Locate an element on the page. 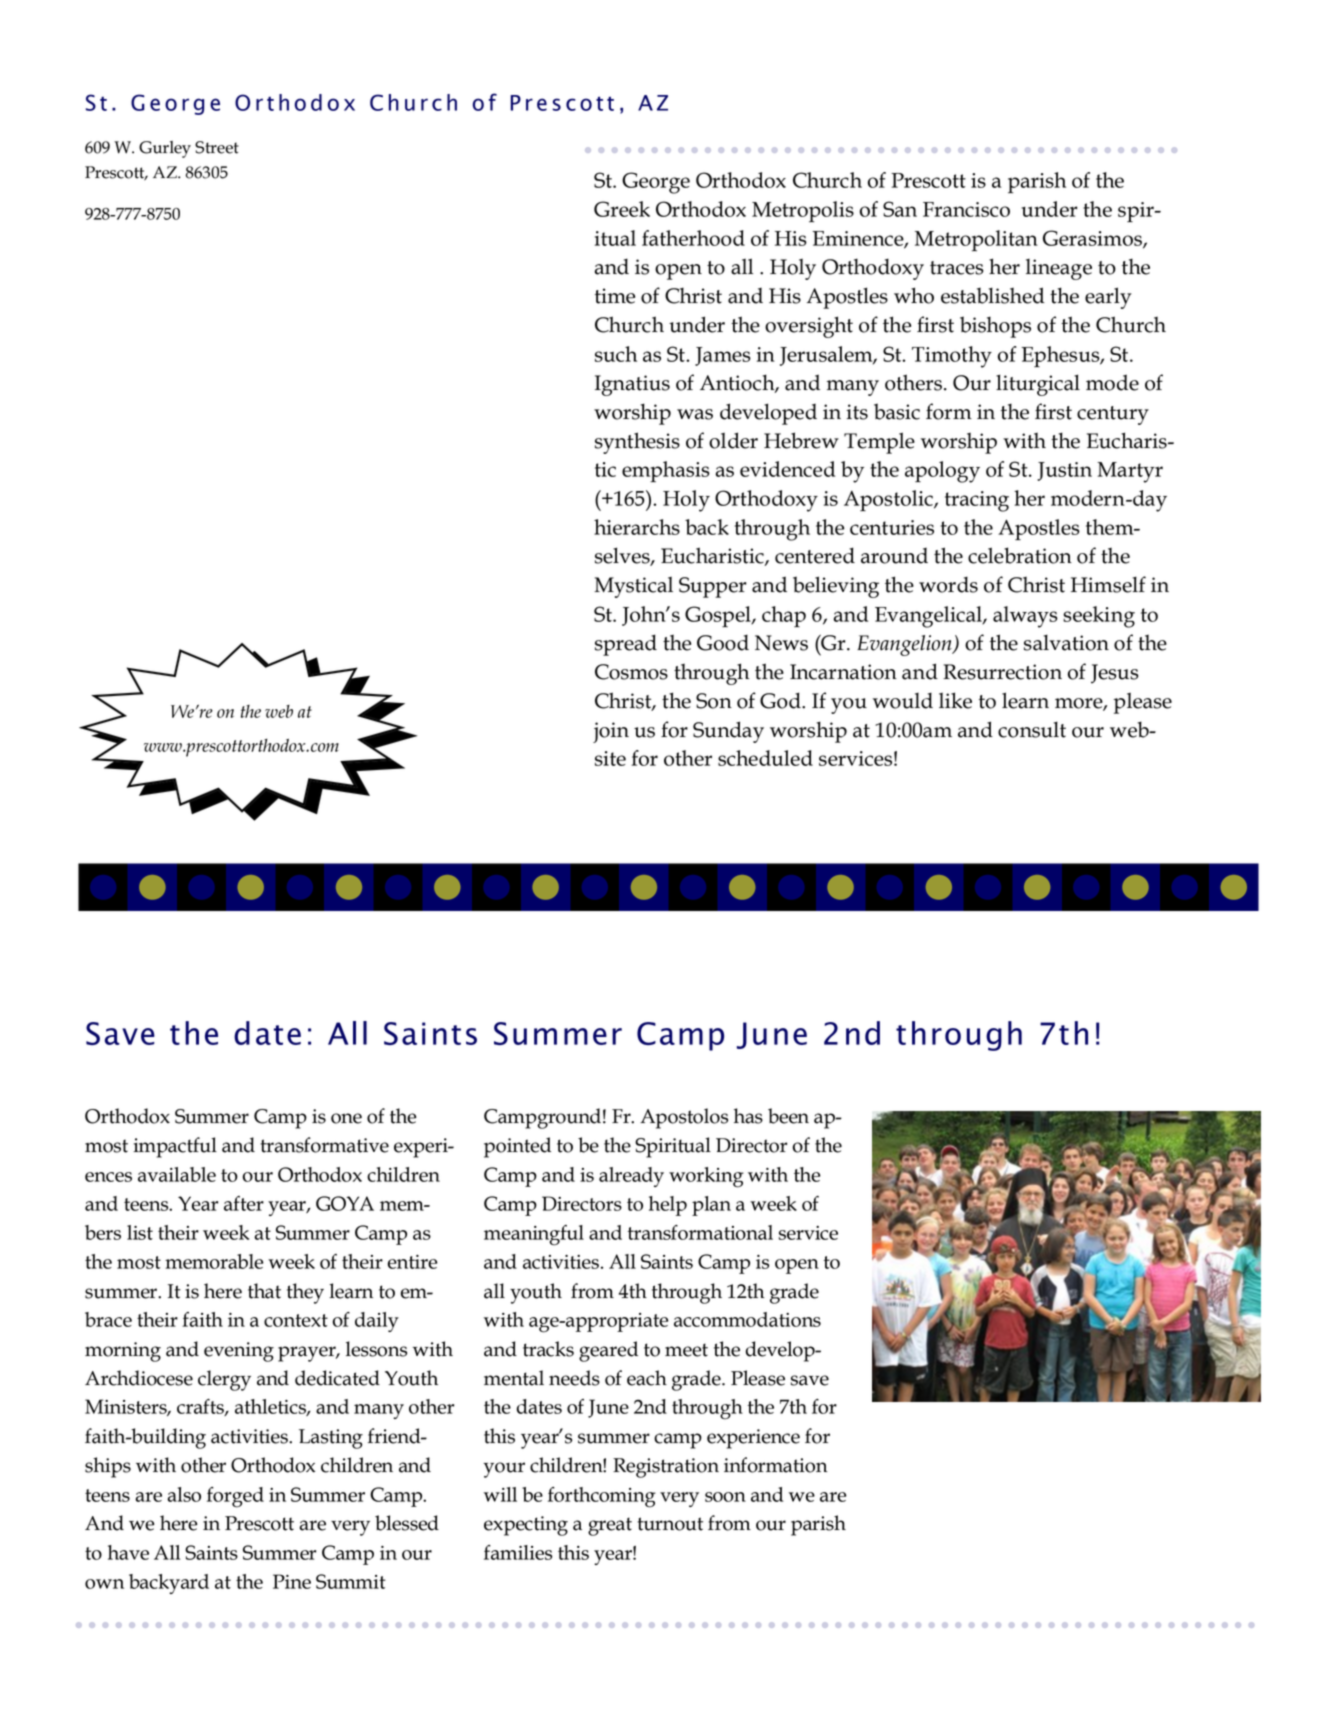 The height and width of the page is (1730, 1337). always is located at coordinates (1025, 617).
